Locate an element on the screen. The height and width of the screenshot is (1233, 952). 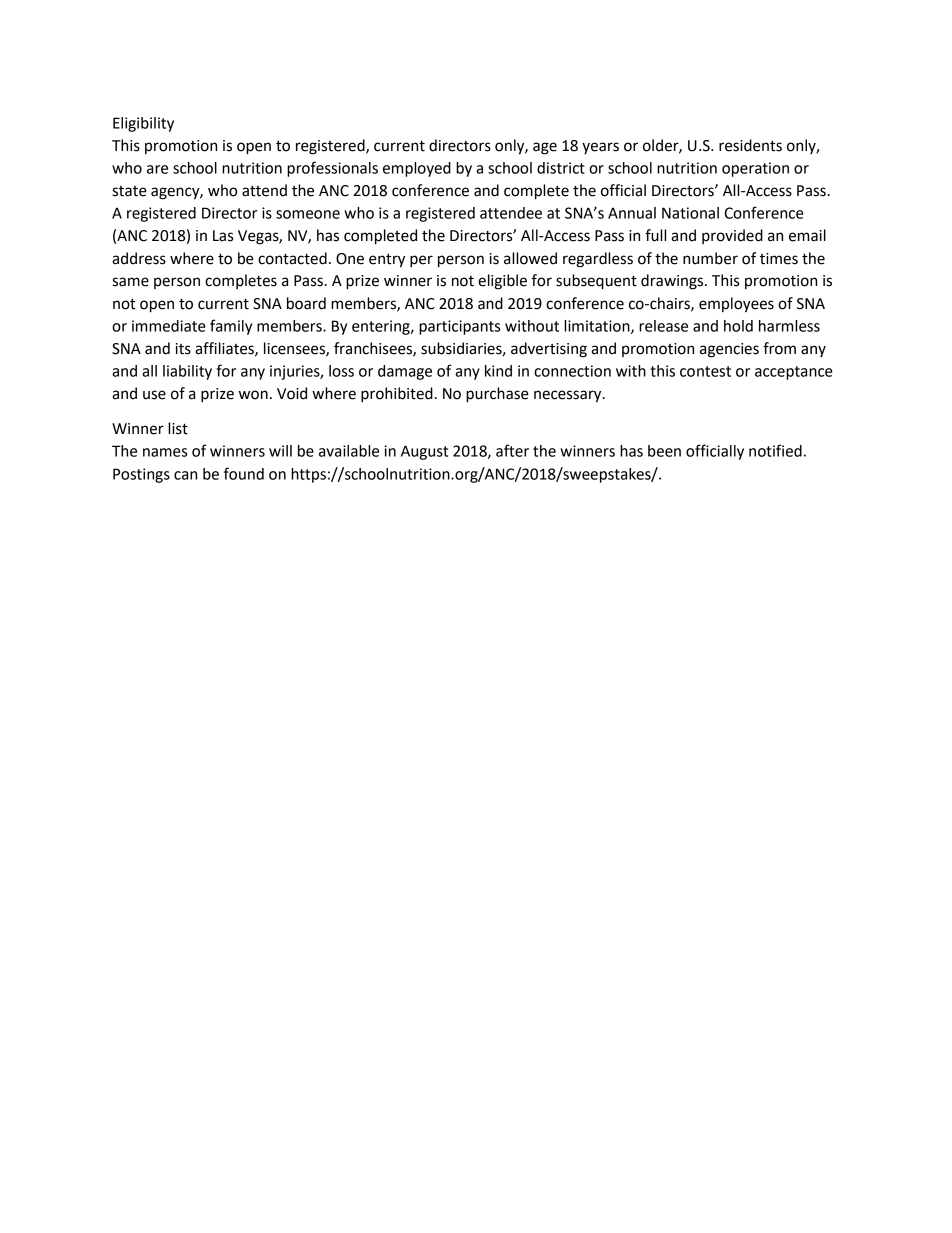
its is located at coordinates (183, 349).
